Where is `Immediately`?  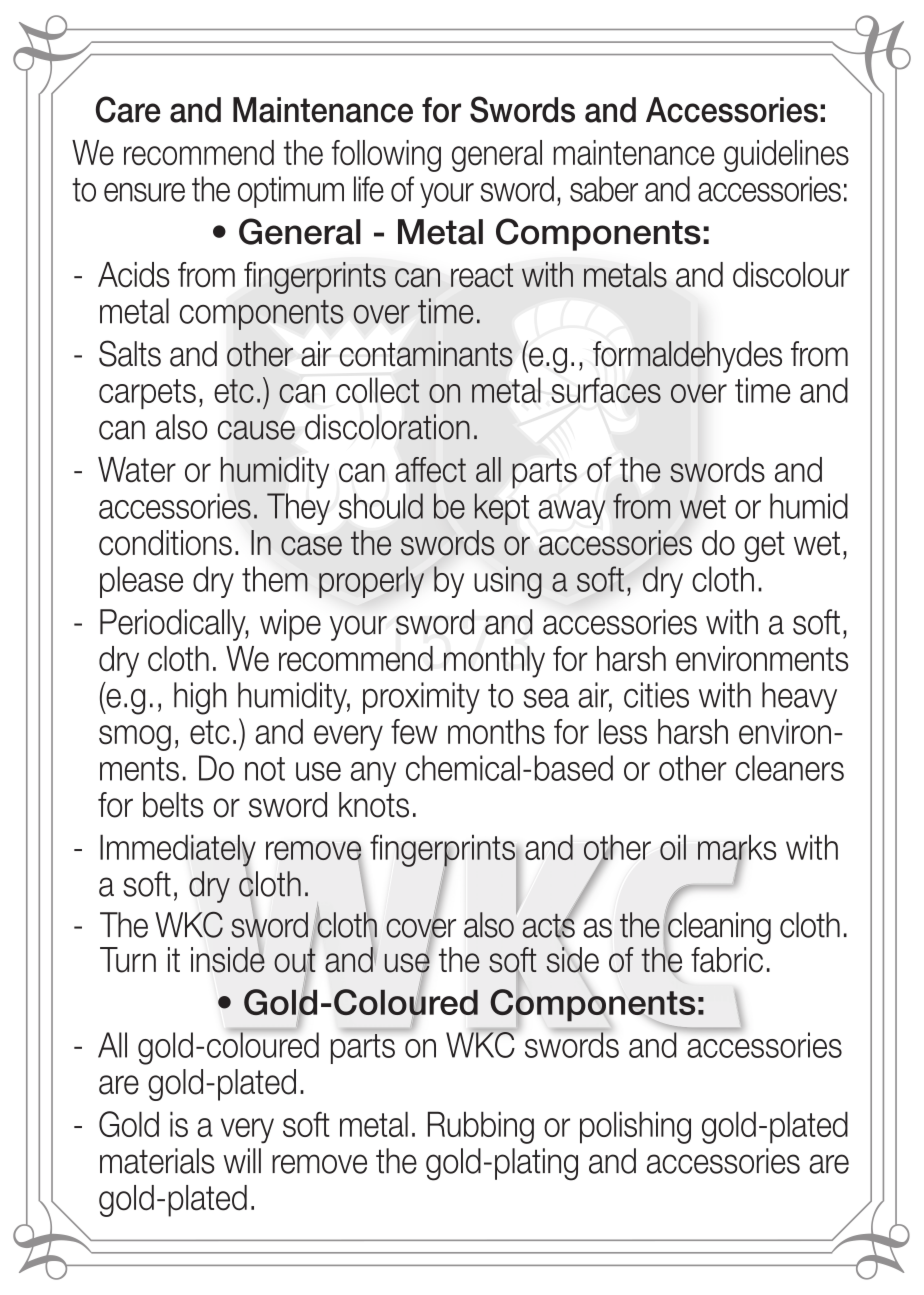 Immediately is located at coordinates (178, 851).
